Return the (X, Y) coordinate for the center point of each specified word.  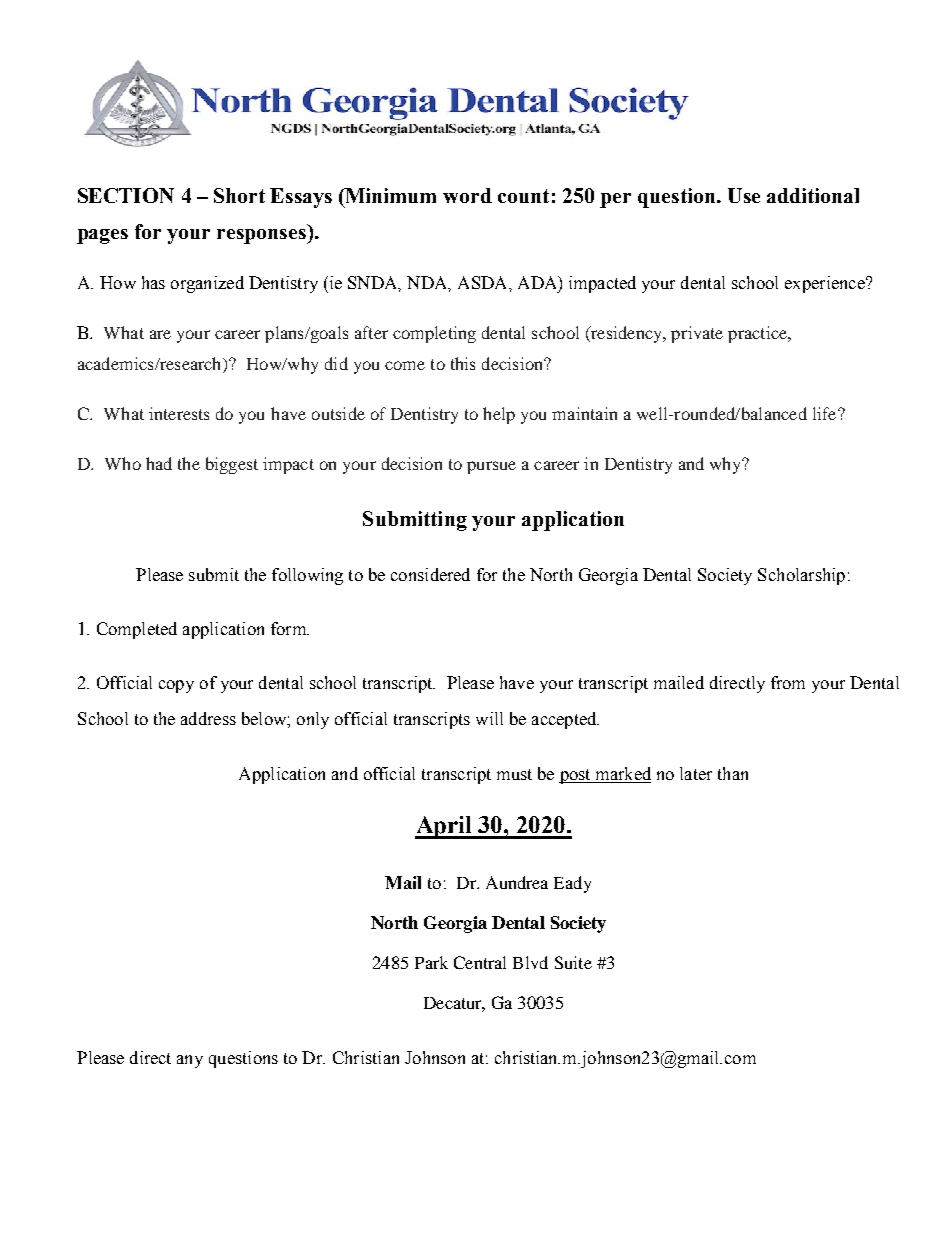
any (190, 1061)
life (826, 413)
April (444, 827)
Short (239, 195)
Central (480, 962)
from (788, 682)
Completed (137, 630)
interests (179, 413)
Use (744, 195)
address (208, 718)
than (733, 773)
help (499, 415)
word (467, 195)
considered (430, 574)
